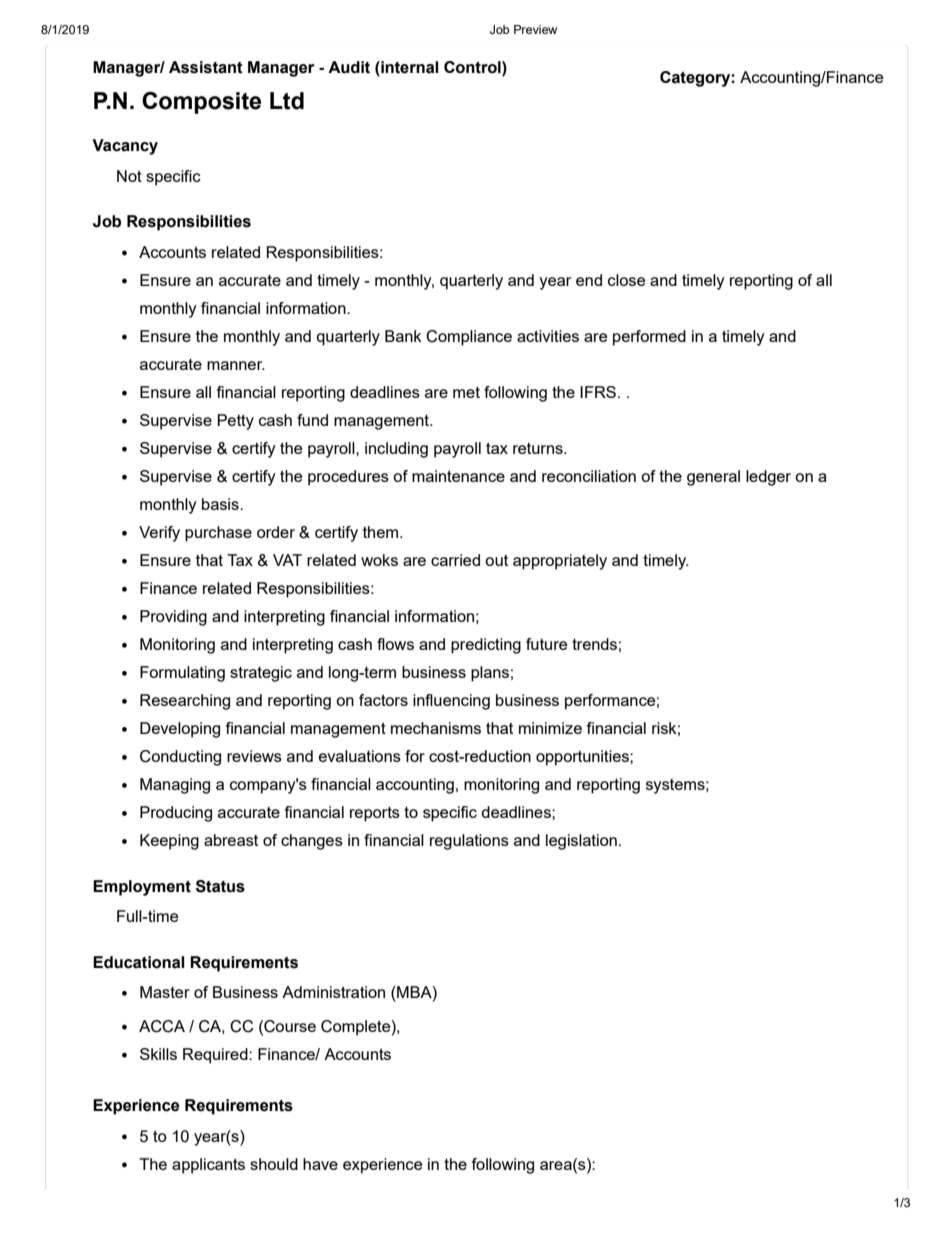 This screenshot has height=1233, width=952. I want to click on Compliance, so click(469, 338).
